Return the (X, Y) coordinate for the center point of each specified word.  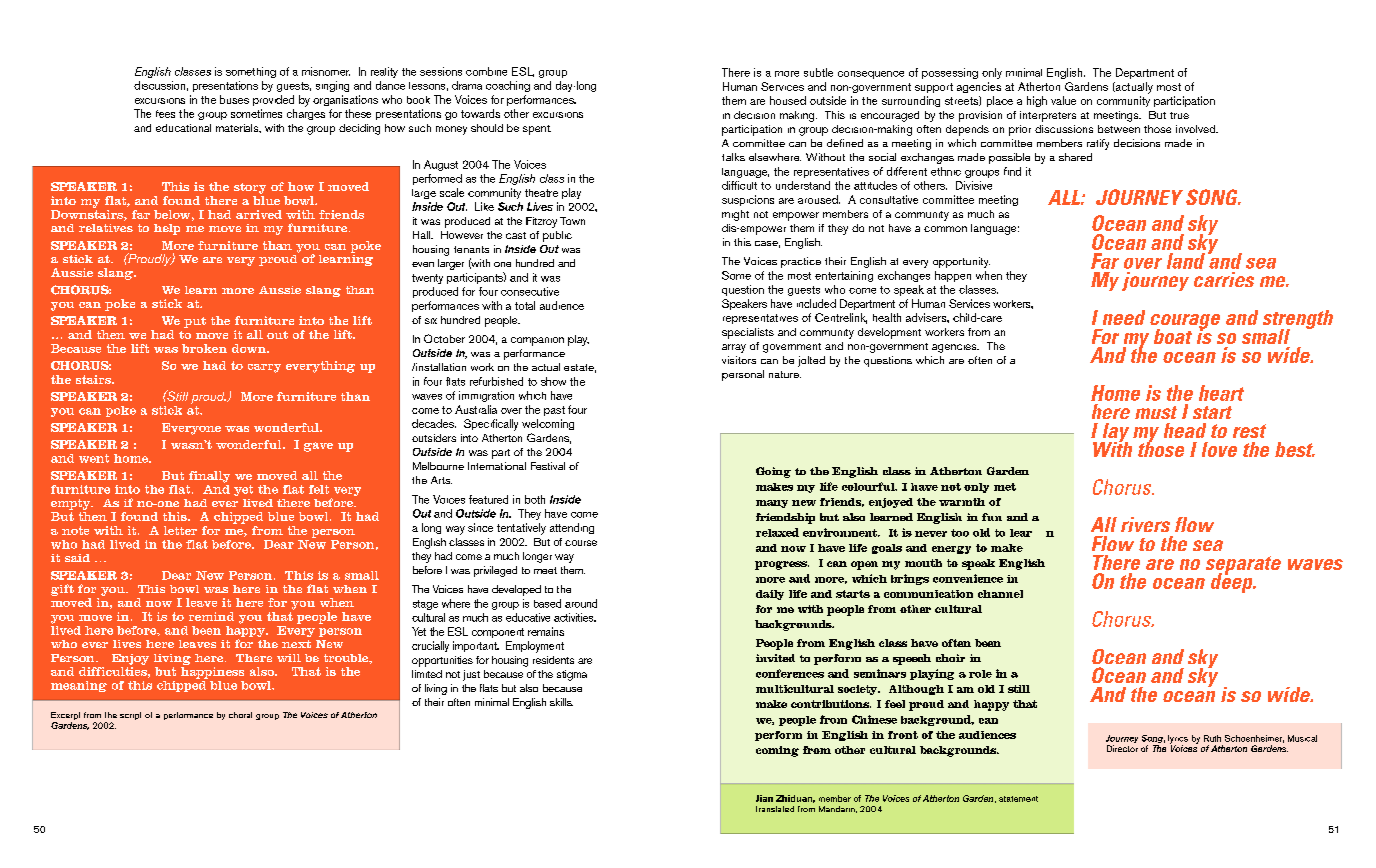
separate (1243, 566)
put (195, 322)
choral (240, 715)
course (581, 543)
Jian (764, 798)
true (1179, 115)
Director (1122, 748)
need (1124, 317)
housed (788, 100)
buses (234, 99)
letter (180, 530)
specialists (748, 333)
